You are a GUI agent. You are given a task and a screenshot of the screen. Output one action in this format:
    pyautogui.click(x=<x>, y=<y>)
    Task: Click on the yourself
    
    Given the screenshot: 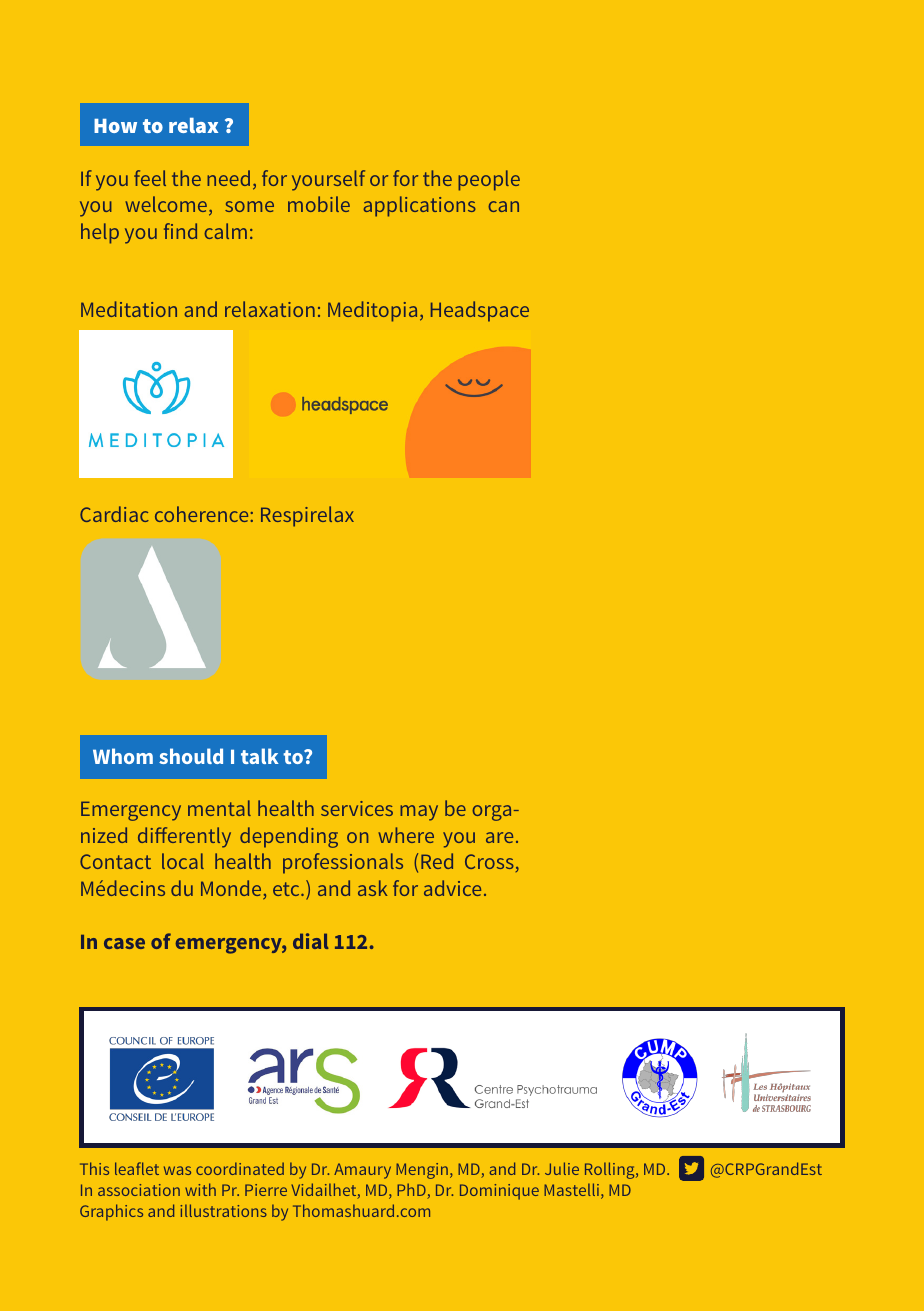 What is the action you would take?
    pyautogui.click(x=328, y=180)
